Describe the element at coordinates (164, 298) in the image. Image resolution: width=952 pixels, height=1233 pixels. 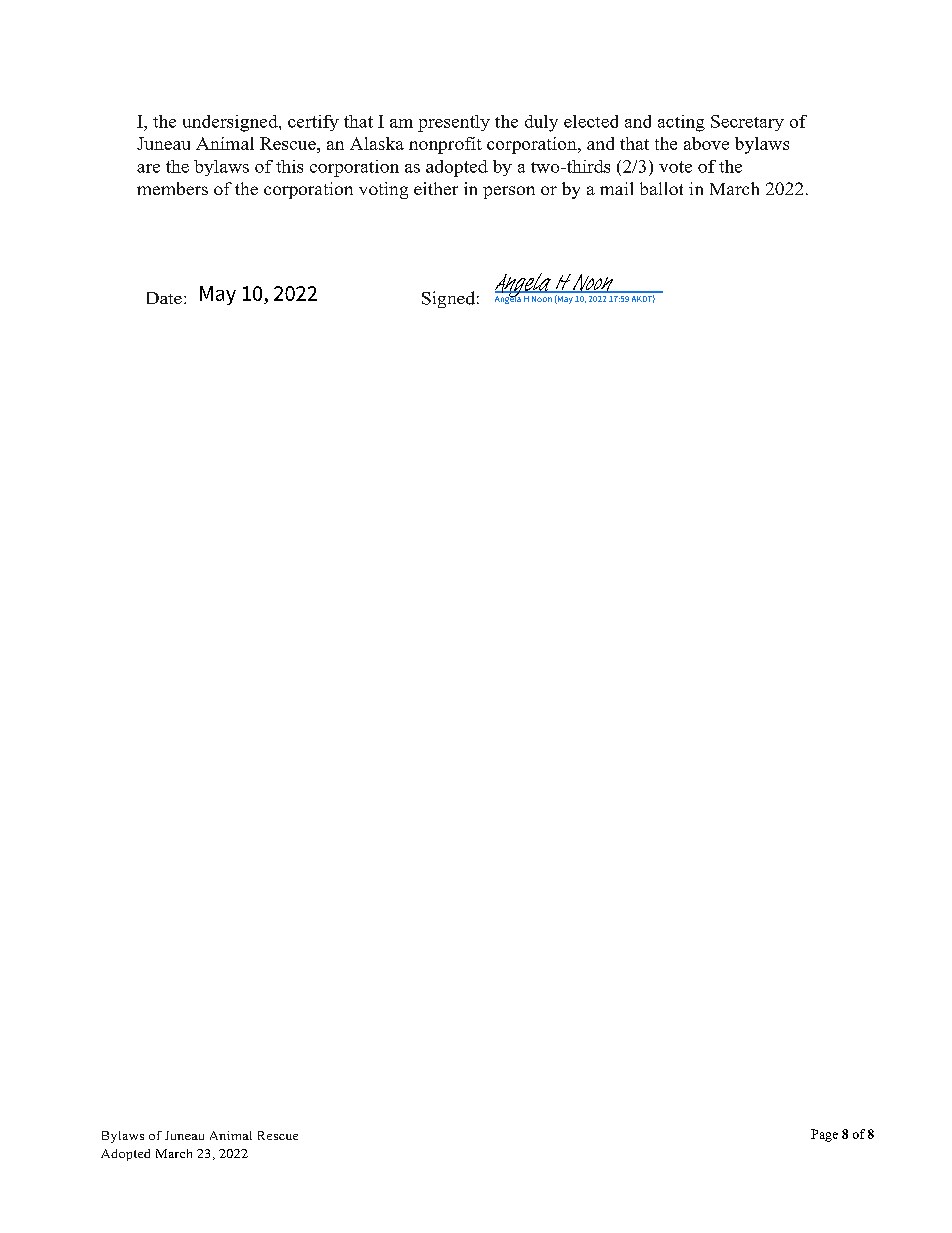
I see `Date` at that location.
